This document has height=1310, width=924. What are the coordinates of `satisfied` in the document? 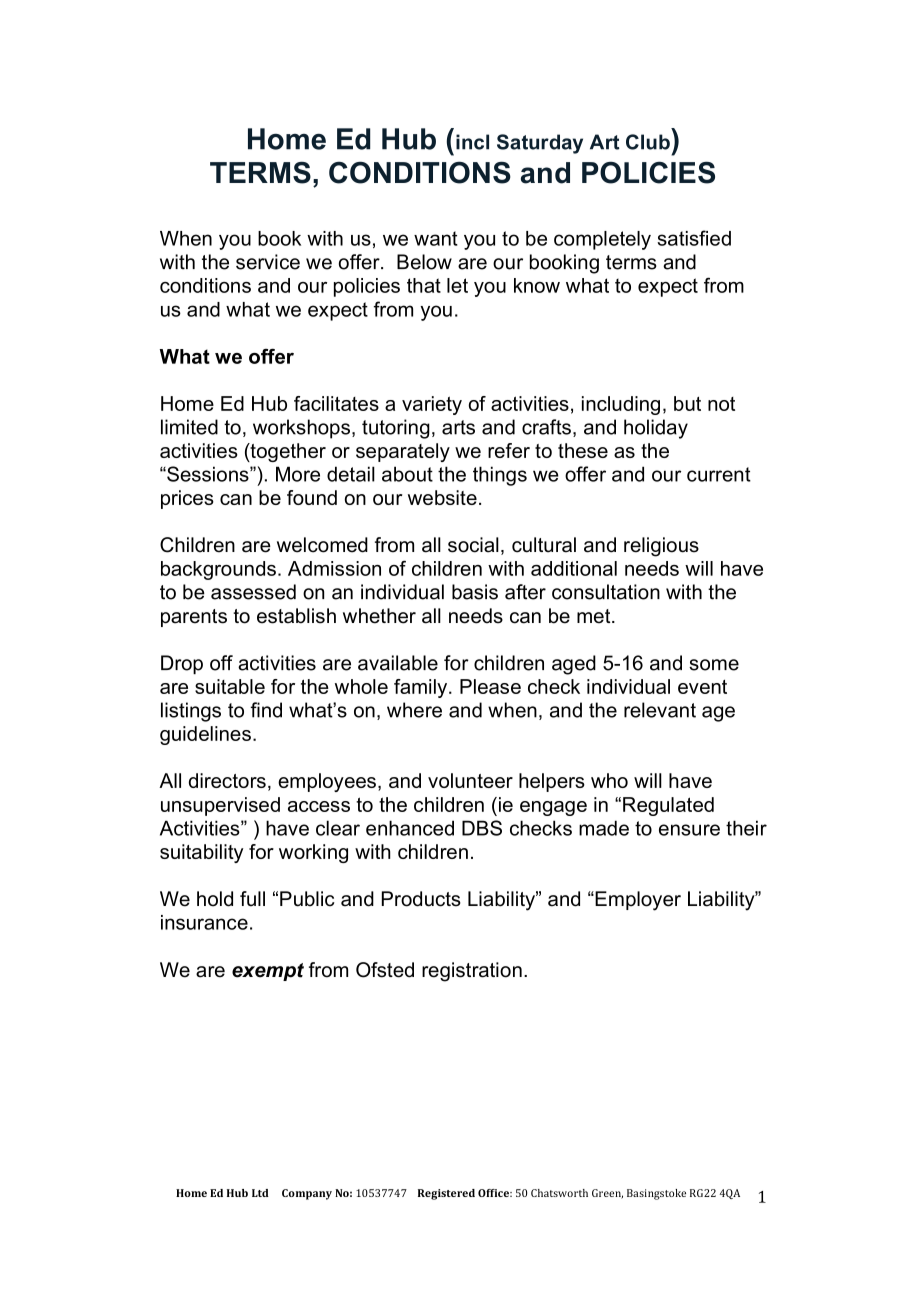 It's located at (694, 238).
